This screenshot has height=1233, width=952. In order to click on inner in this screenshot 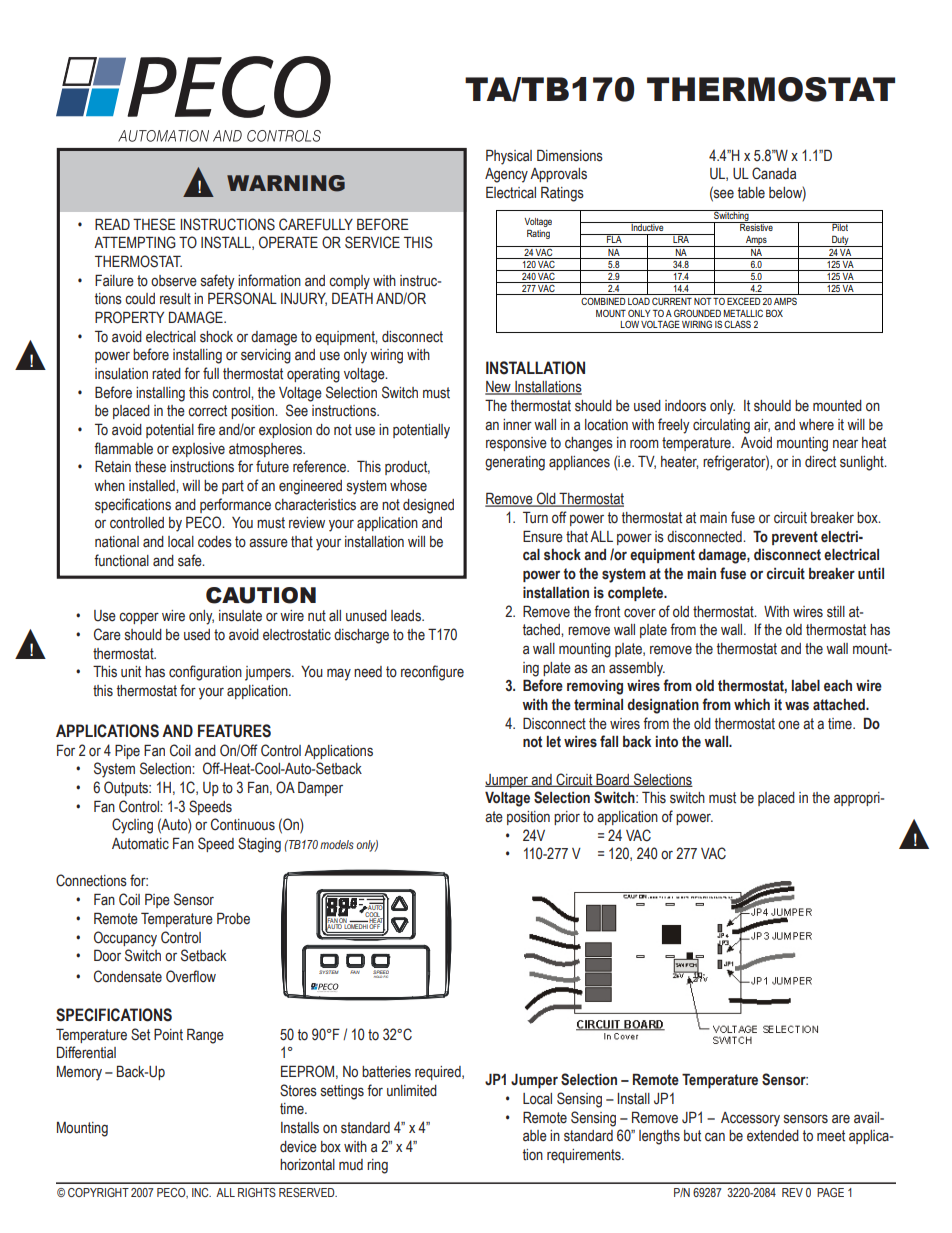, I will do `click(517, 425)`.
